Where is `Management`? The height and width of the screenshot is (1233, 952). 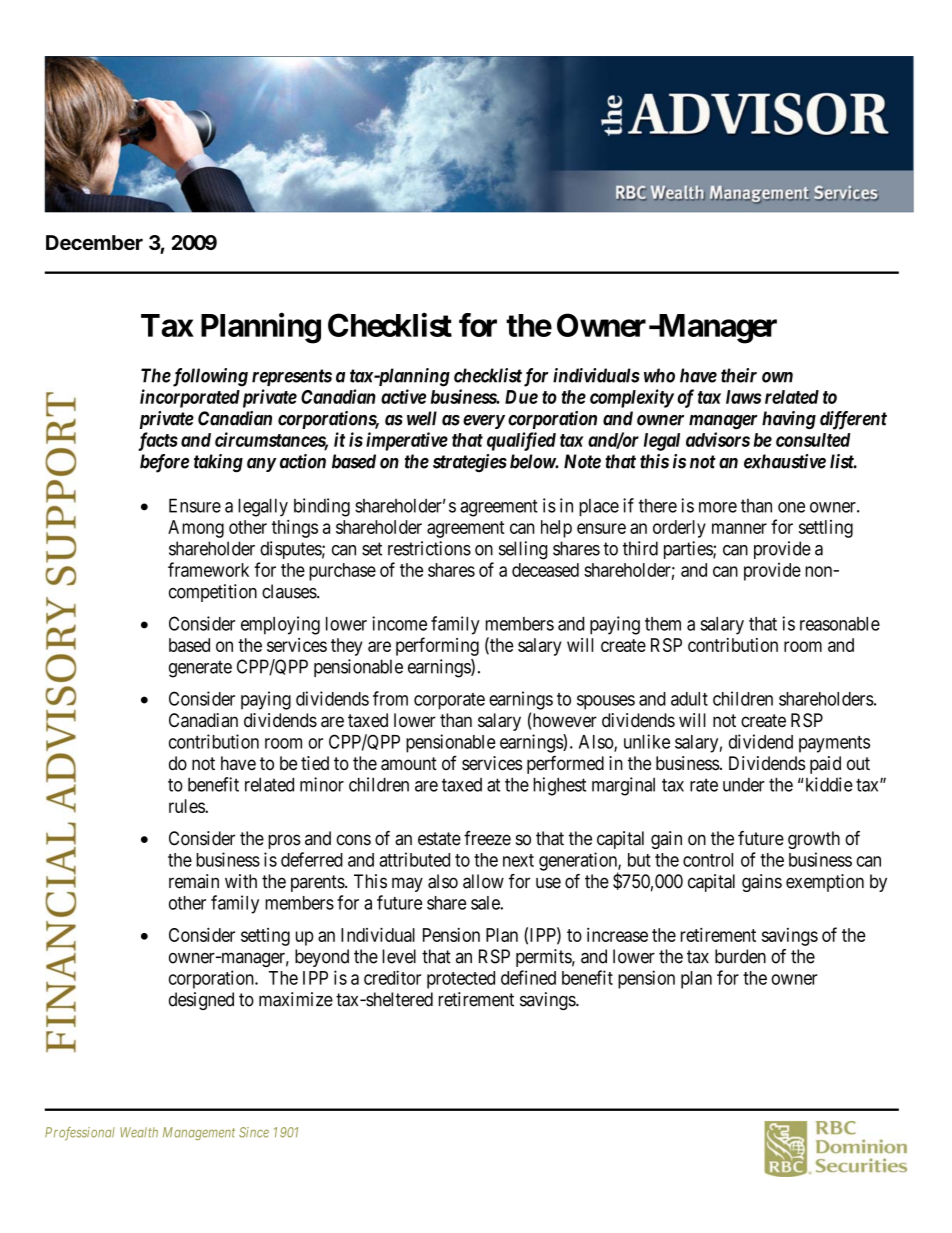 Management is located at coordinates (199, 1134).
